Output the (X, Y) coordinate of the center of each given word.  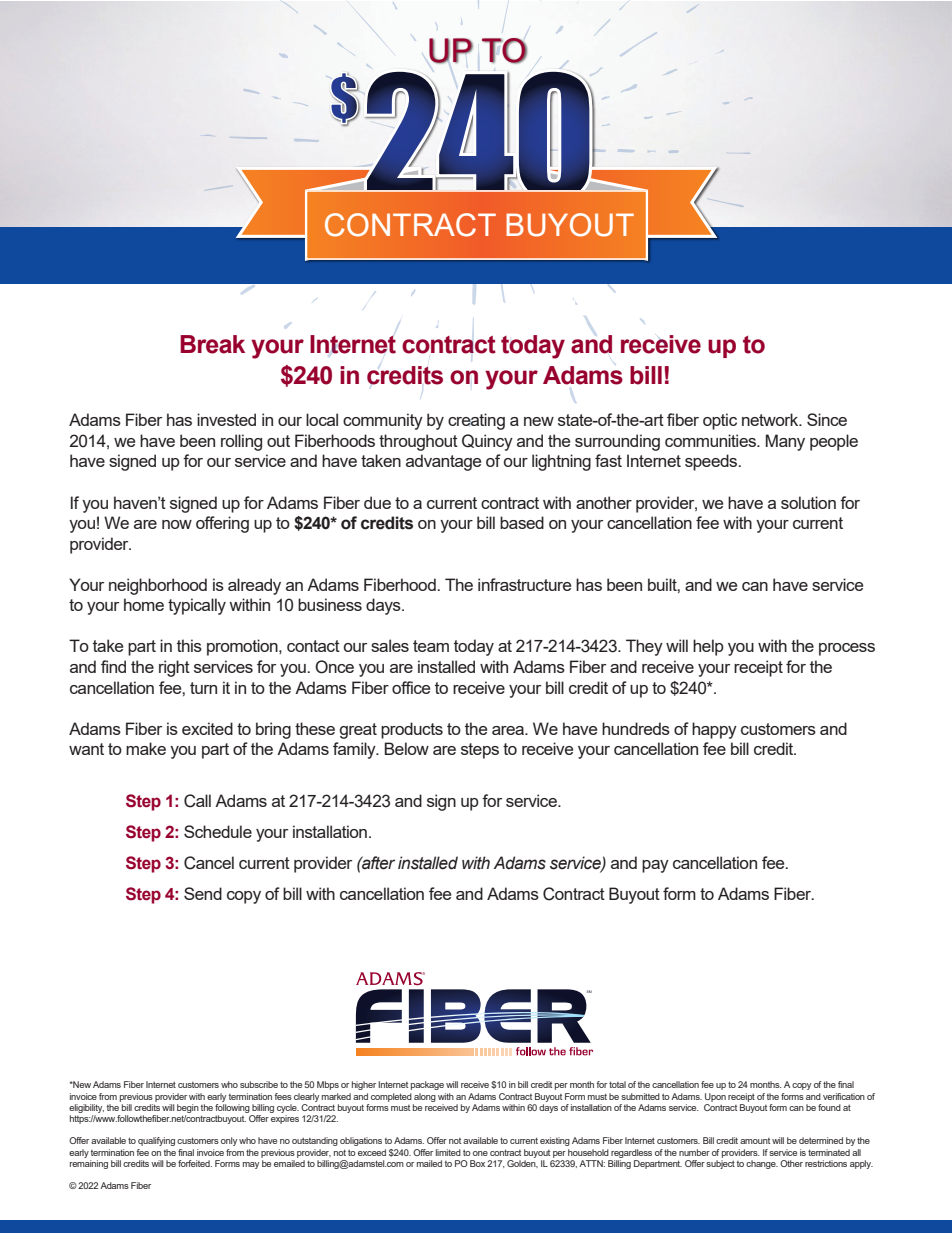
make (146, 748)
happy (714, 730)
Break (212, 344)
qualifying (156, 1141)
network (771, 419)
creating (476, 421)
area (509, 730)
